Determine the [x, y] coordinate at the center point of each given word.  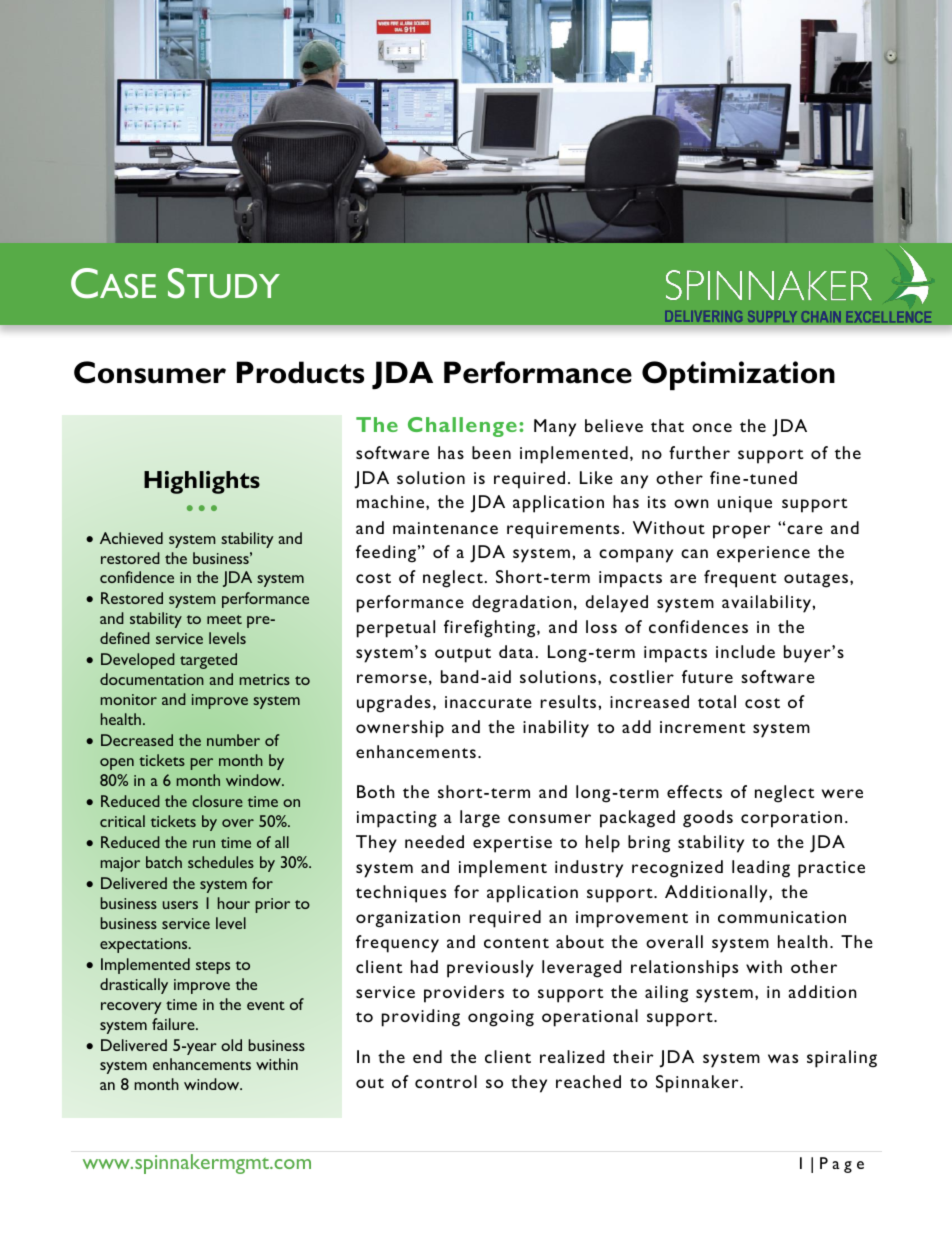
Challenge [462, 427]
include [745, 651]
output [463, 655]
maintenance [445, 528]
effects [694, 791]
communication [782, 917]
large [480, 819]
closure [217, 801]
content [516, 943]
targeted [208, 661]
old [231, 1045]
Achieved [131, 538]
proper [742, 532]
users [180, 905]
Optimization [738, 375]
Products [300, 372]
